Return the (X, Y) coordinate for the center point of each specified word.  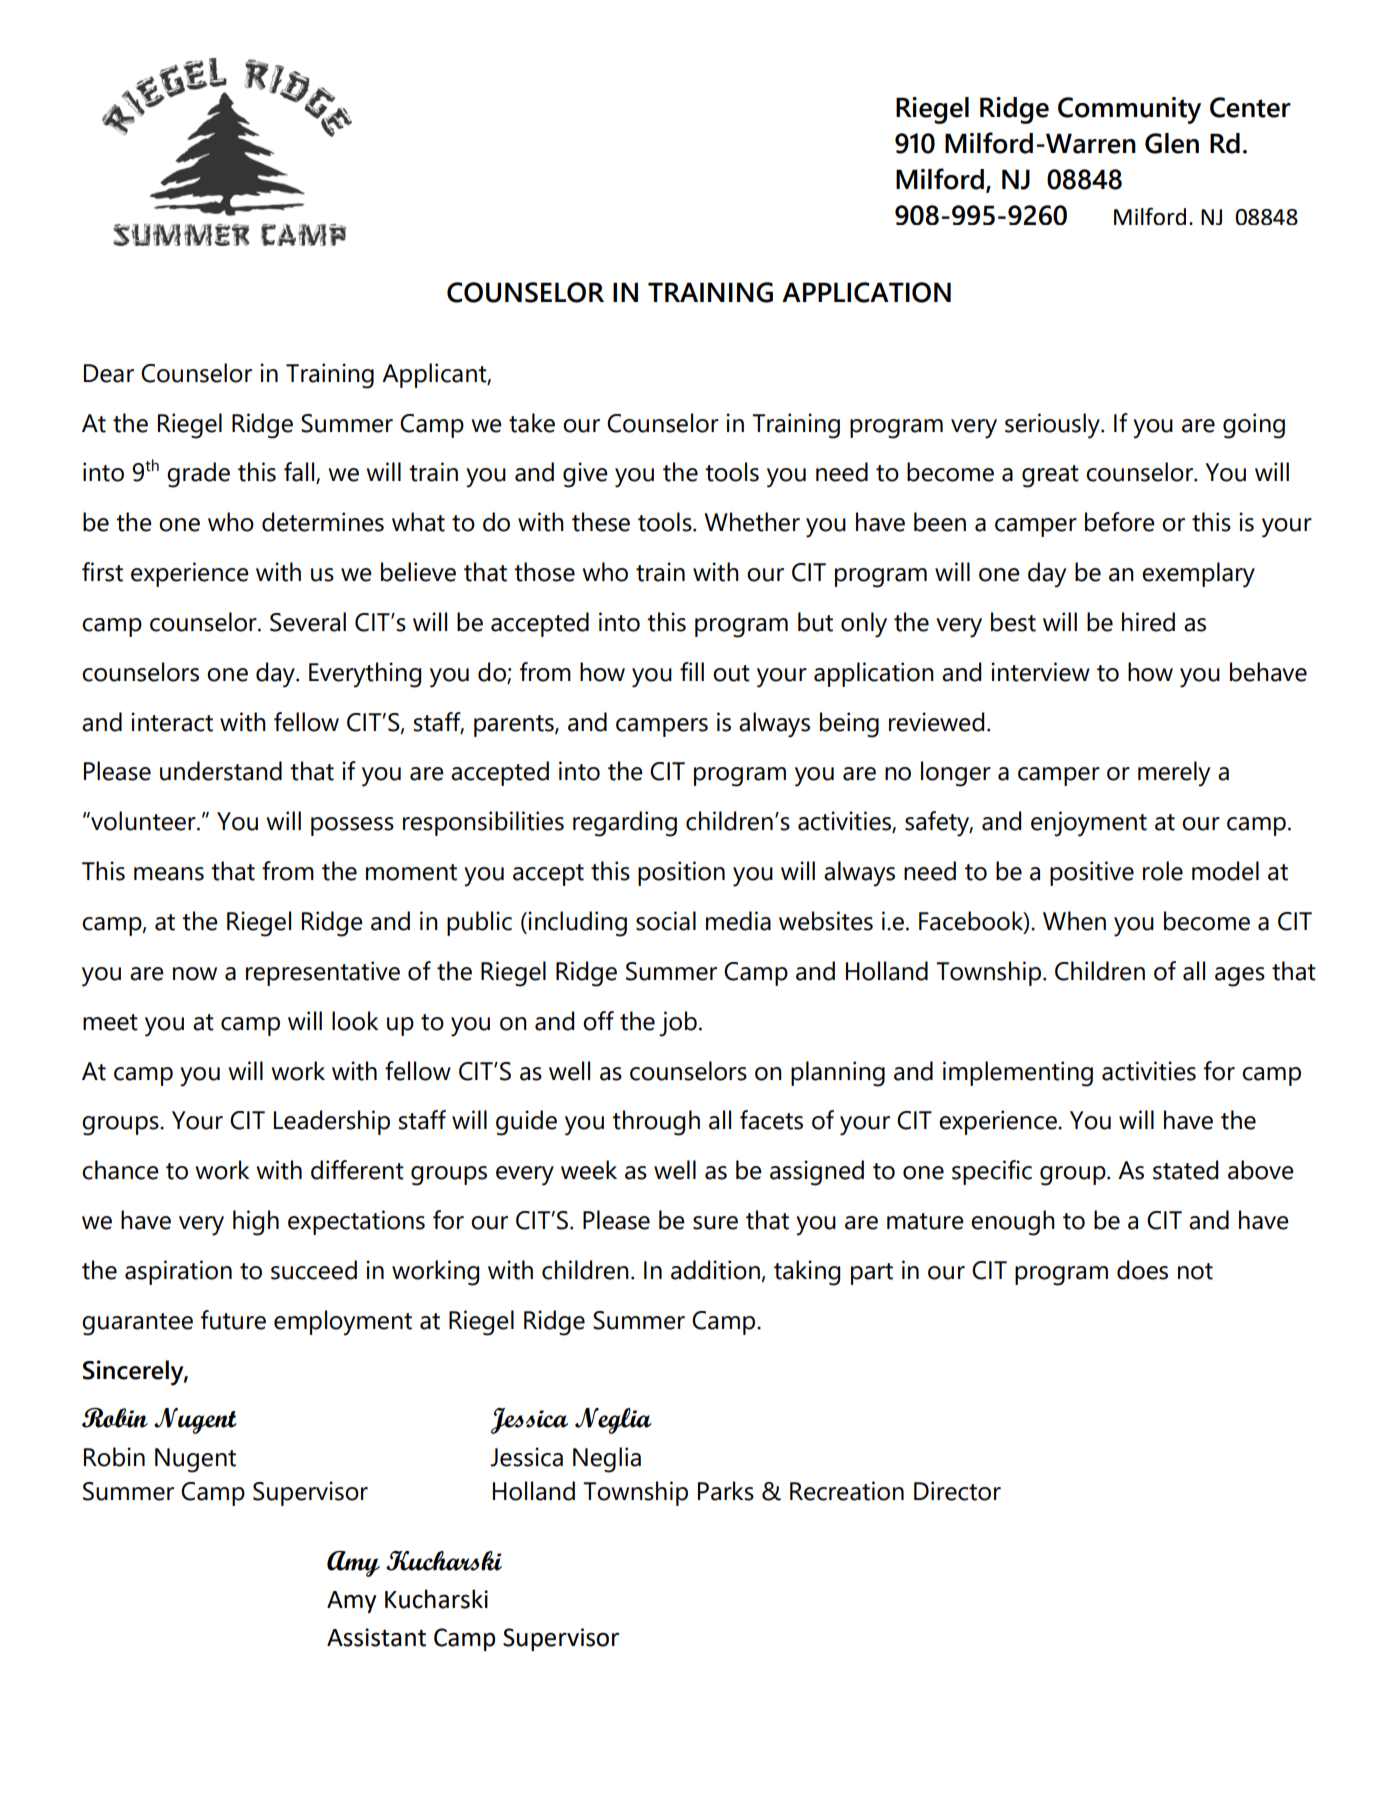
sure (715, 1223)
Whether (752, 522)
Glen (1172, 143)
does (1142, 1270)
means (169, 874)
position (681, 873)
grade (198, 475)
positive (1092, 873)
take (532, 423)
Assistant (376, 1637)
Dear (109, 373)
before (1120, 522)
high (256, 1223)
